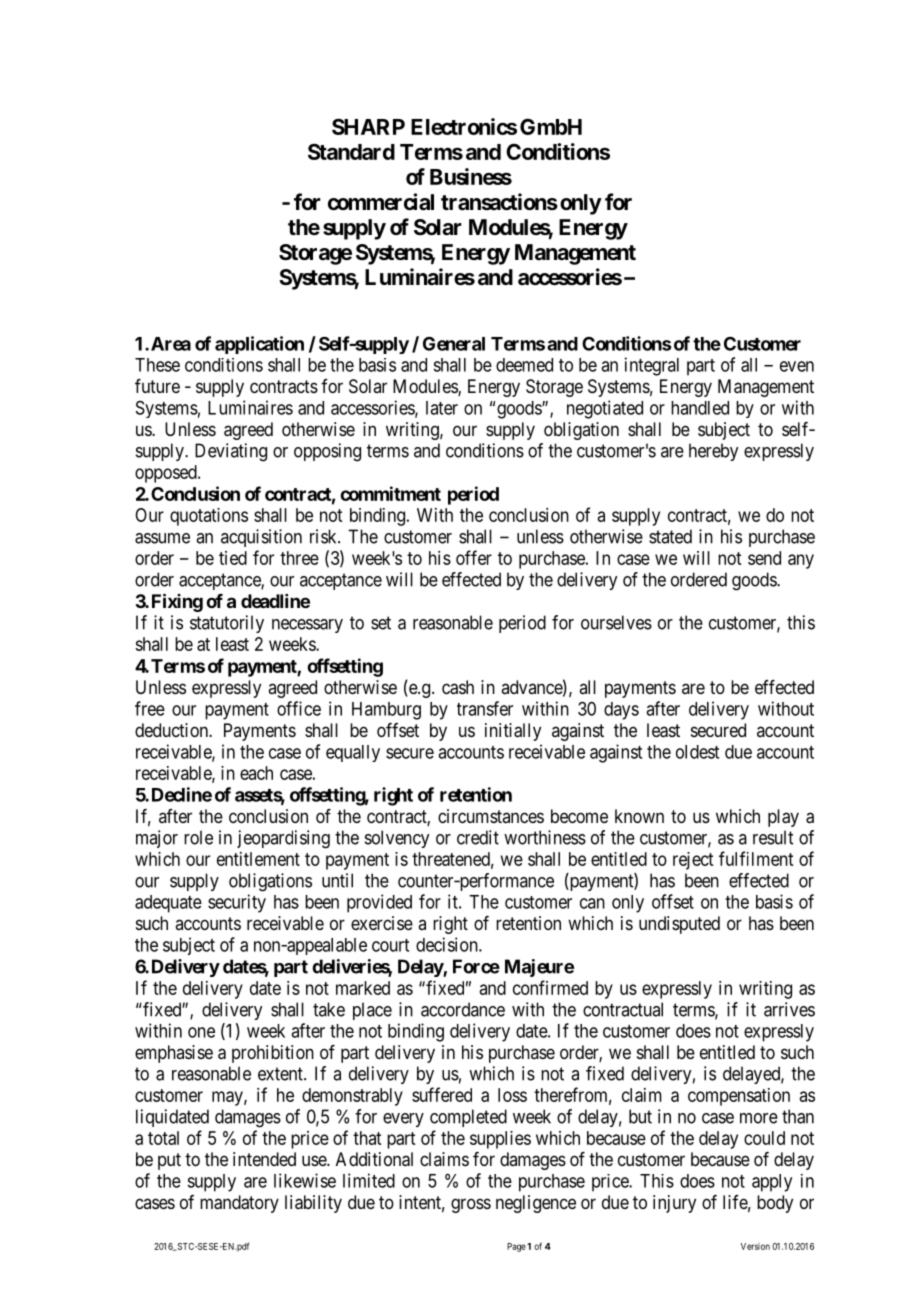 Image resolution: width=924 pixels, height=1308 pixels. Describe the element at coordinates (239, 1204) in the page. I see `mandatory` at that location.
